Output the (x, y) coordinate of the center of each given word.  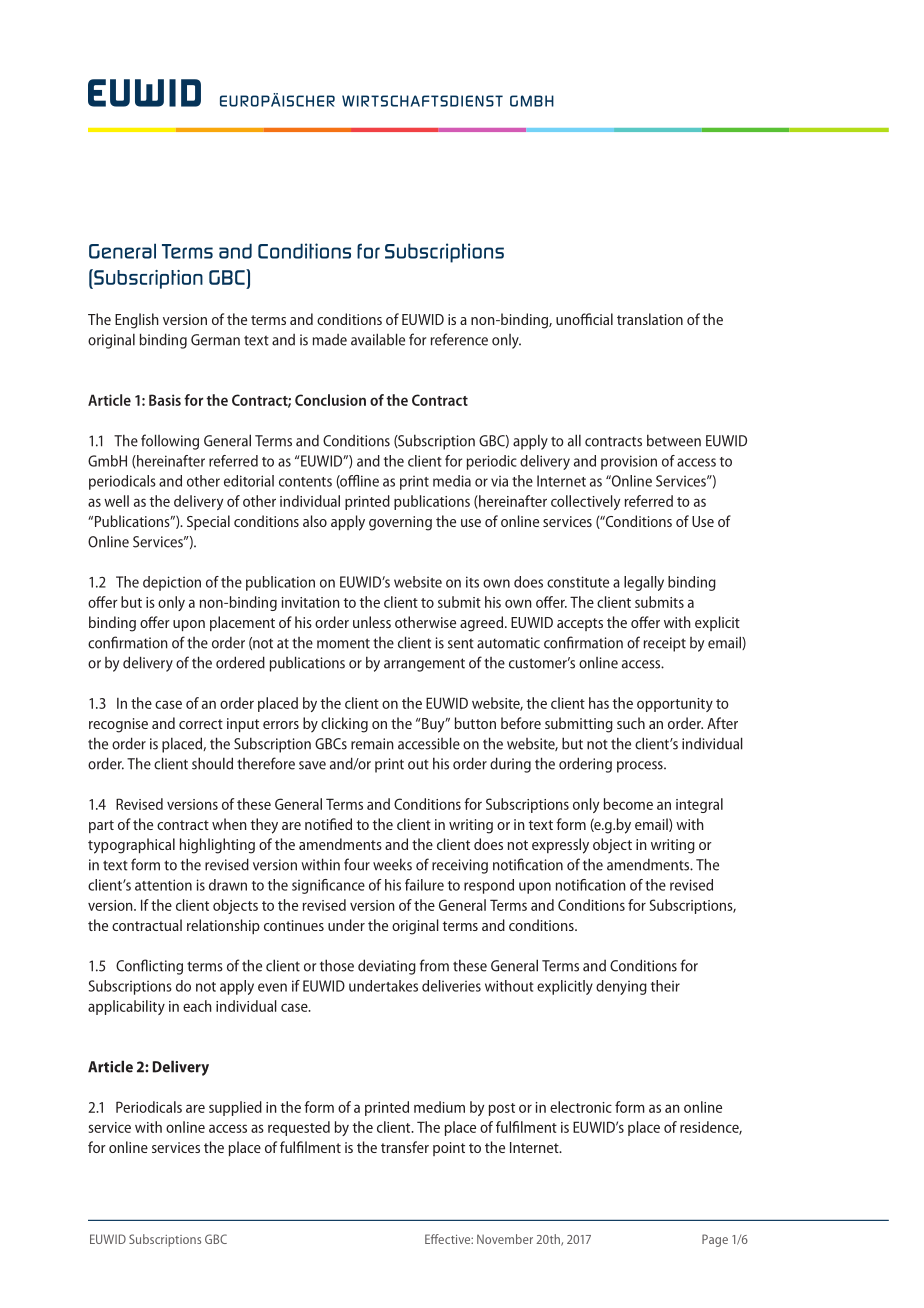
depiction (172, 583)
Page (715, 1240)
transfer (405, 1147)
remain (372, 744)
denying (621, 987)
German (215, 340)
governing (400, 523)
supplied (235, 1108)
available (378, 339)
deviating (387, 967)
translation (650, 319)
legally (644, 583)
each (197, 1006)
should (212, 763)
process (641, 767)
